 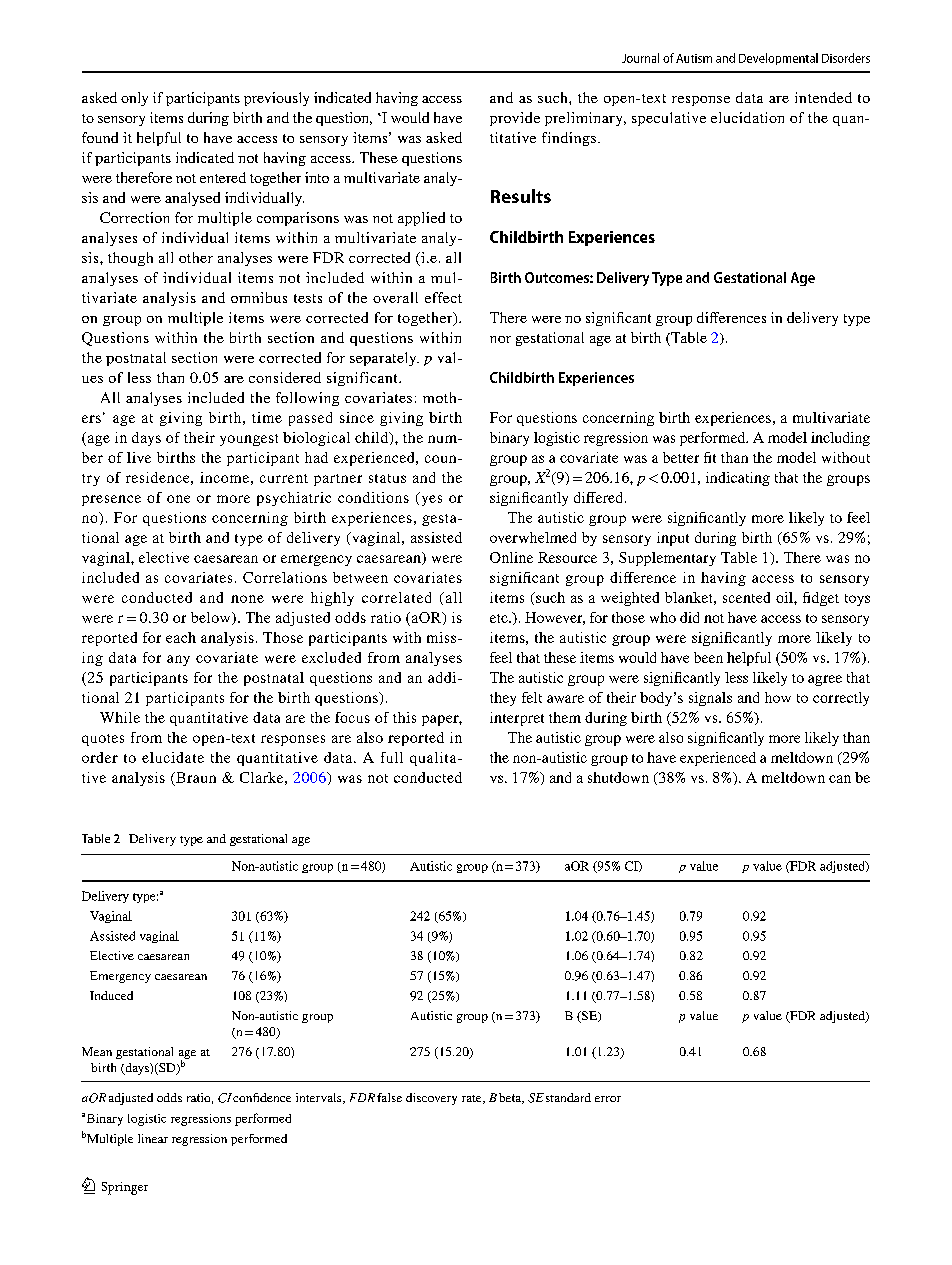 I want to click on Braun, so click(x=195, y=777).
